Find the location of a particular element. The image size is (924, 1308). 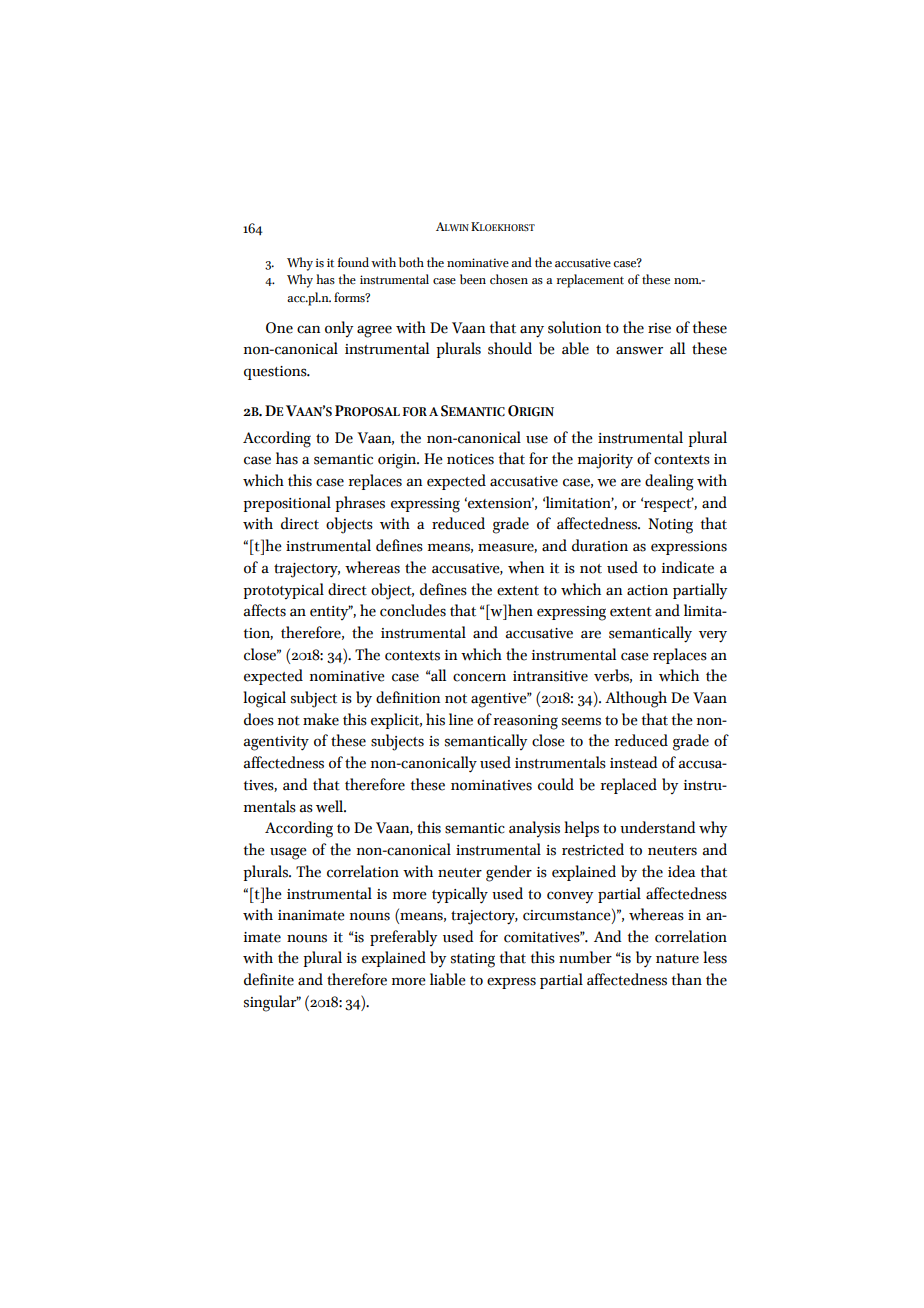

rise is located at coordinates (659, 328).
